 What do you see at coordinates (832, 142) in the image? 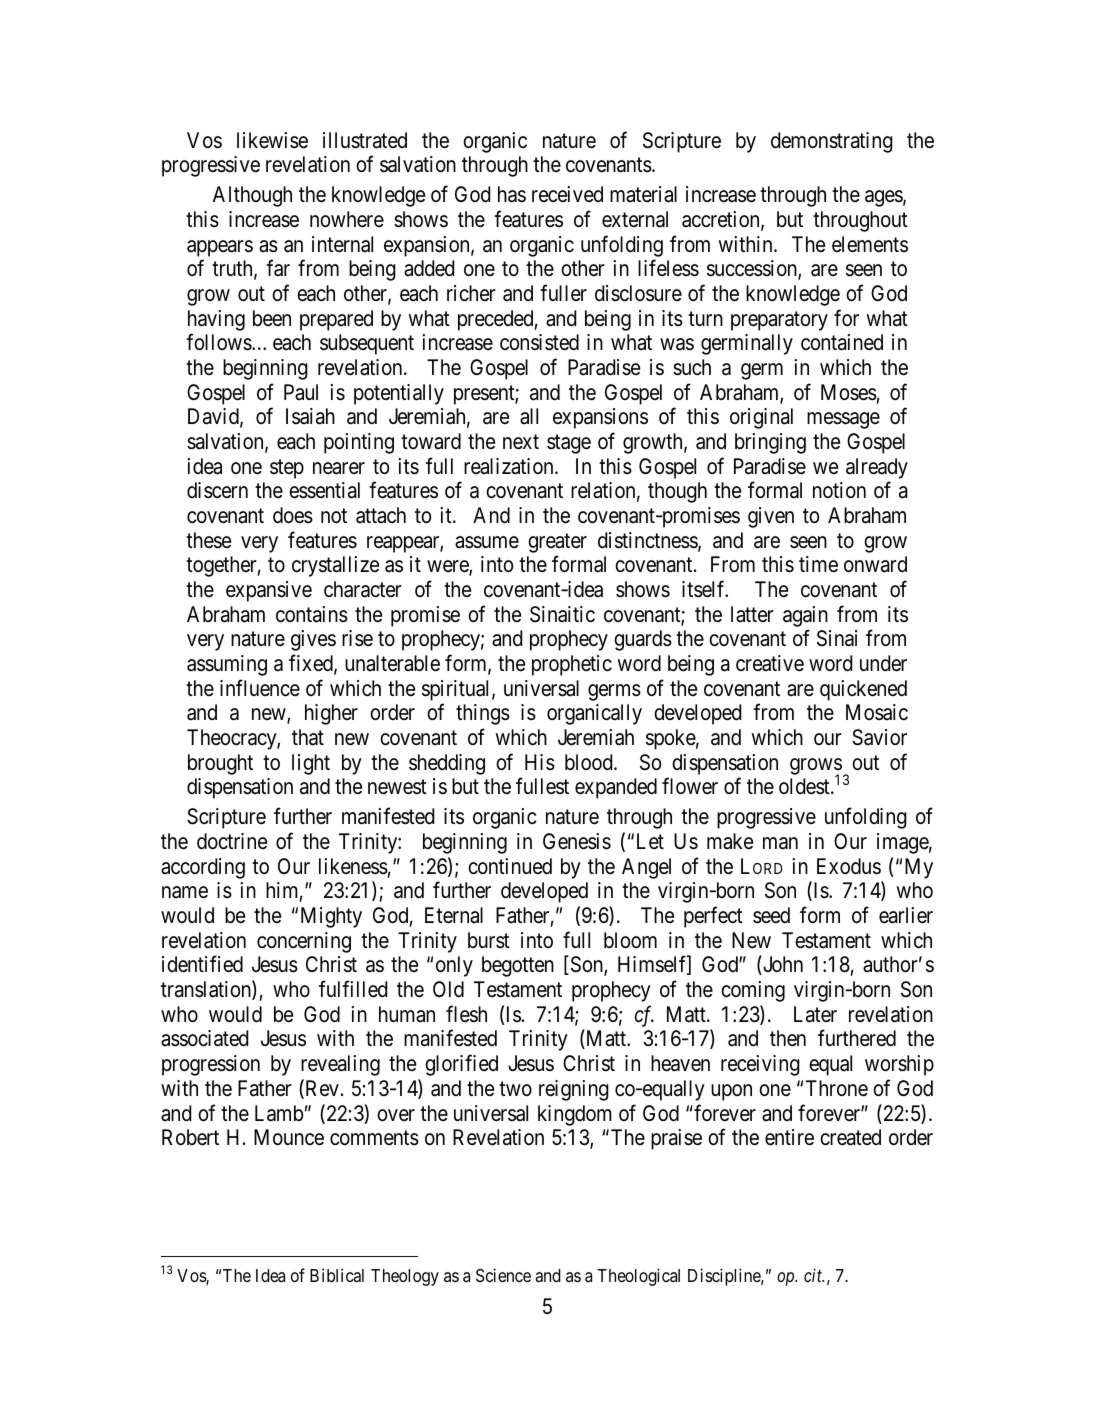
I see `demonstrating` at bounding box center [832, 142].
